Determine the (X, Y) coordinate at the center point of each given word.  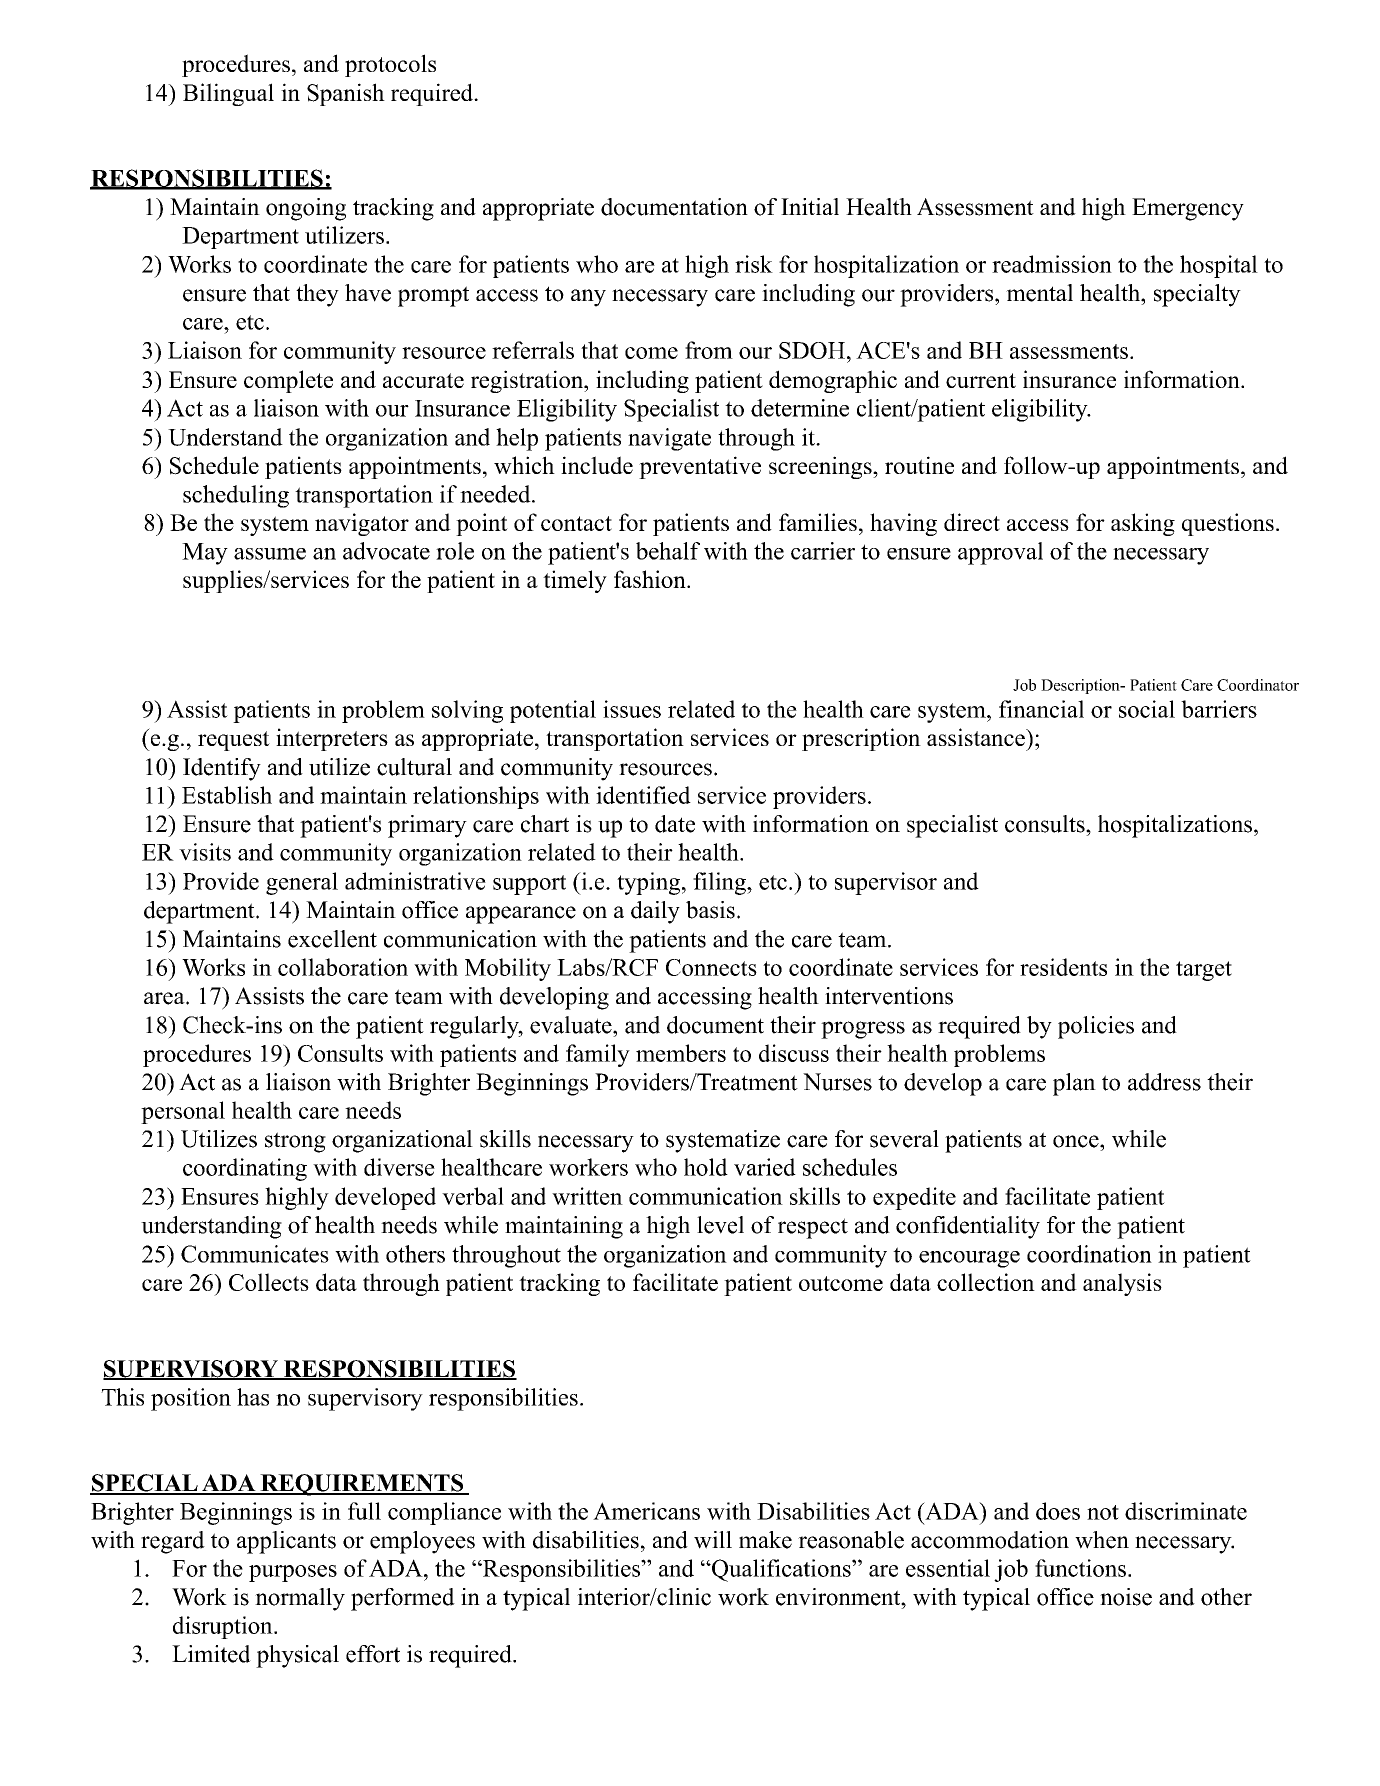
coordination (1089, 1254)
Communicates (255, 1254)
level (720, 1225)
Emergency (1188, 209)
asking (1143, 524)
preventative (700, 467)
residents (1063, 967)
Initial (810, 206)
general (302, 883)
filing (720, 883)
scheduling (236, 496)
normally (300, 1599)
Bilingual (228, 94)
